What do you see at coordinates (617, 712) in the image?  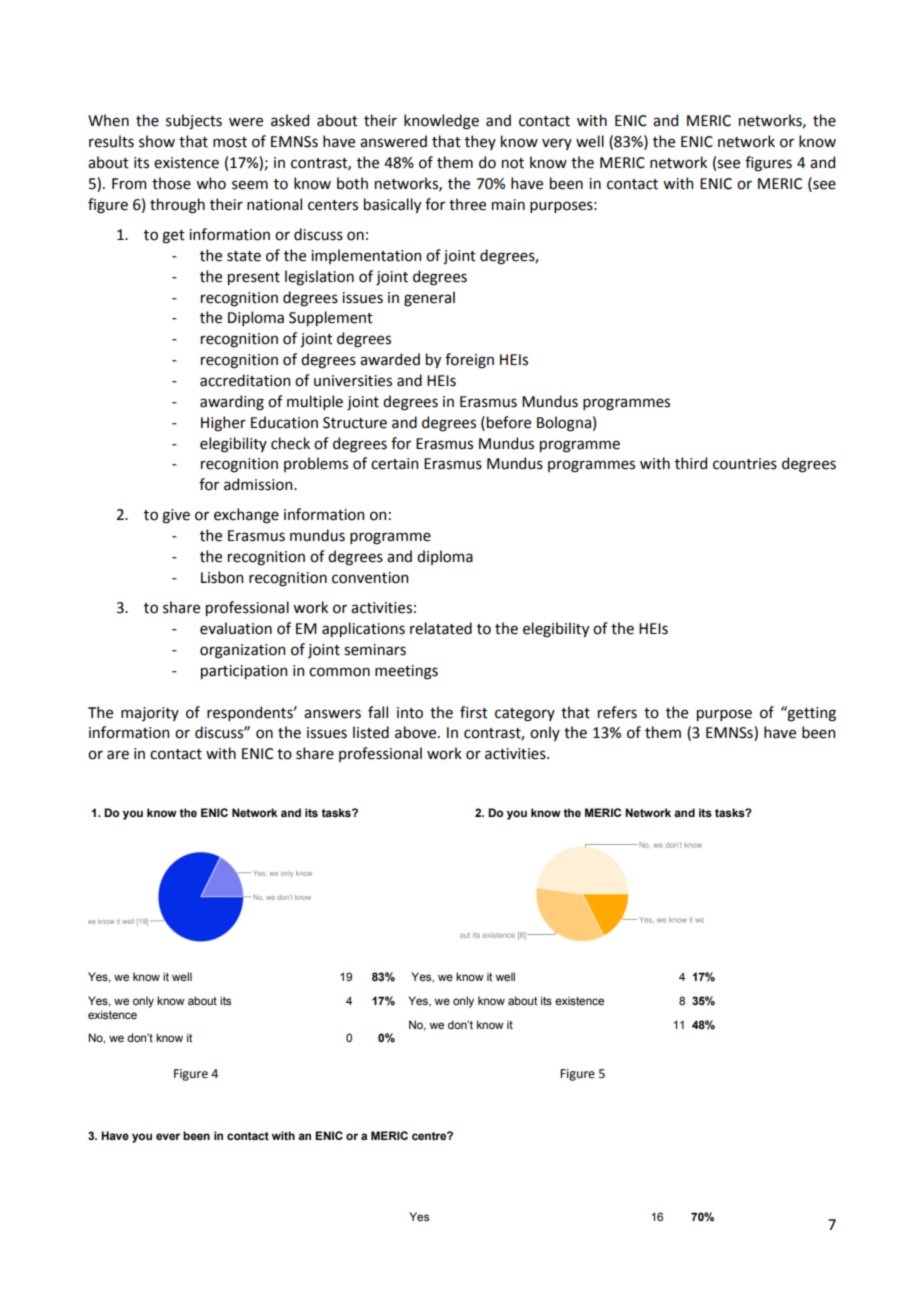 I see `refers` at bounding box center [617, 712].
